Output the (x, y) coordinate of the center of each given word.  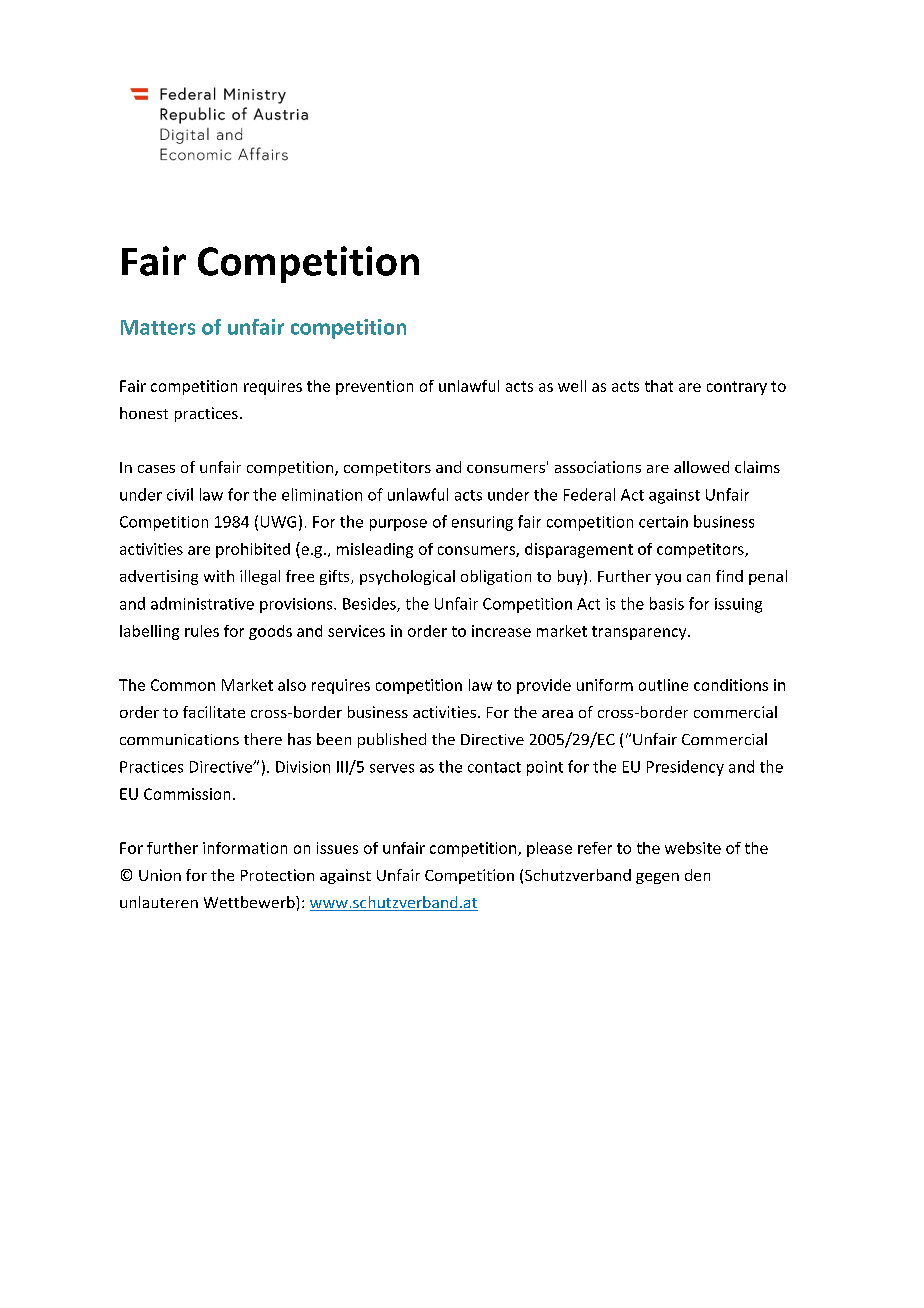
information (245, 848)
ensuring (482, 523)
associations (598, 467)
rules (202, 631)
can (698, 578)
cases (156, 469)
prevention (374, 387)
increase (501, 631)
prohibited (253, 550)
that (659, 386)
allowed (701, 467)
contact (494, 767)
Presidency (685, 768)
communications (179, 739)
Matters (158, 327)
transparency (640, 633)
